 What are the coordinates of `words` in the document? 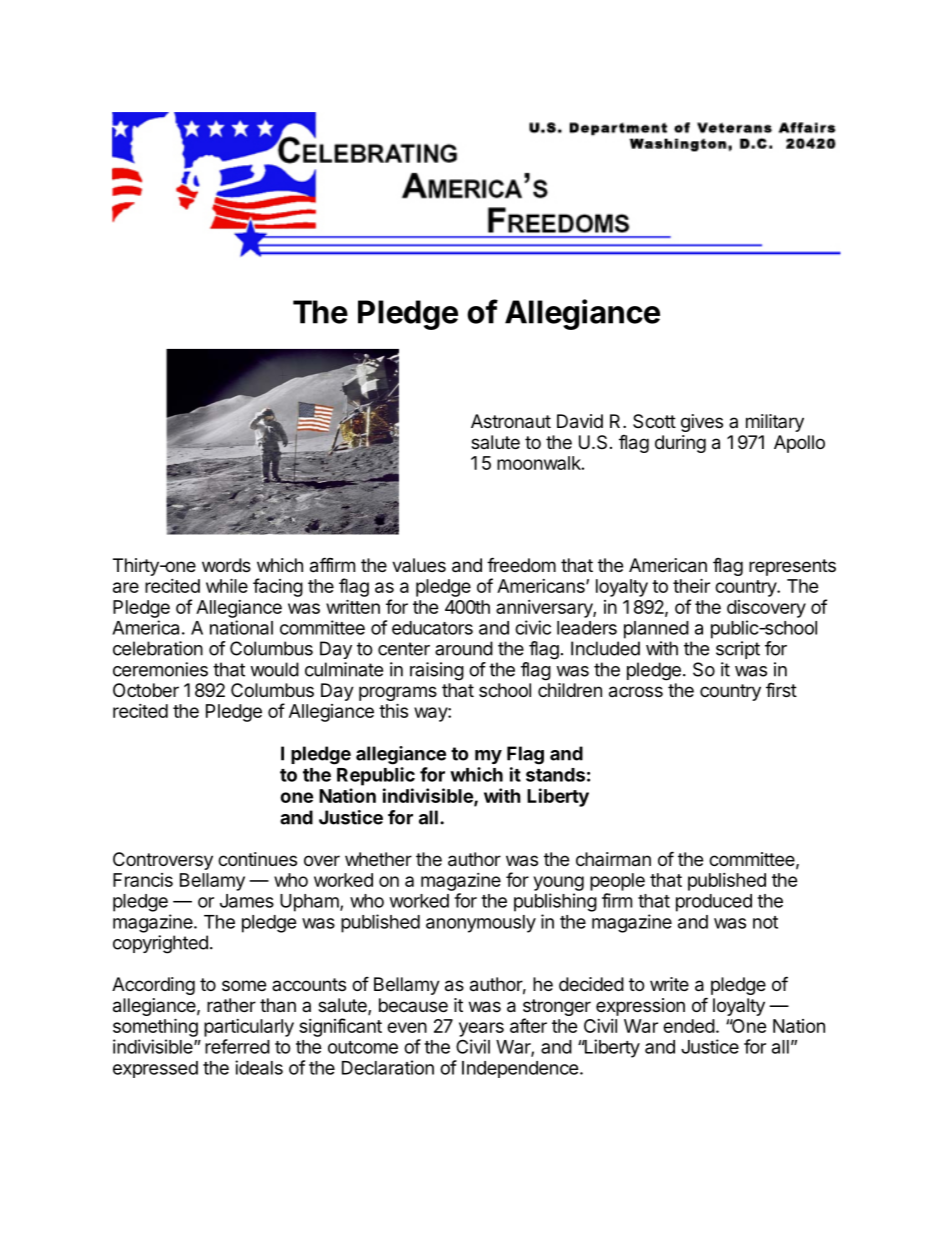 It's located at (226, 565).
